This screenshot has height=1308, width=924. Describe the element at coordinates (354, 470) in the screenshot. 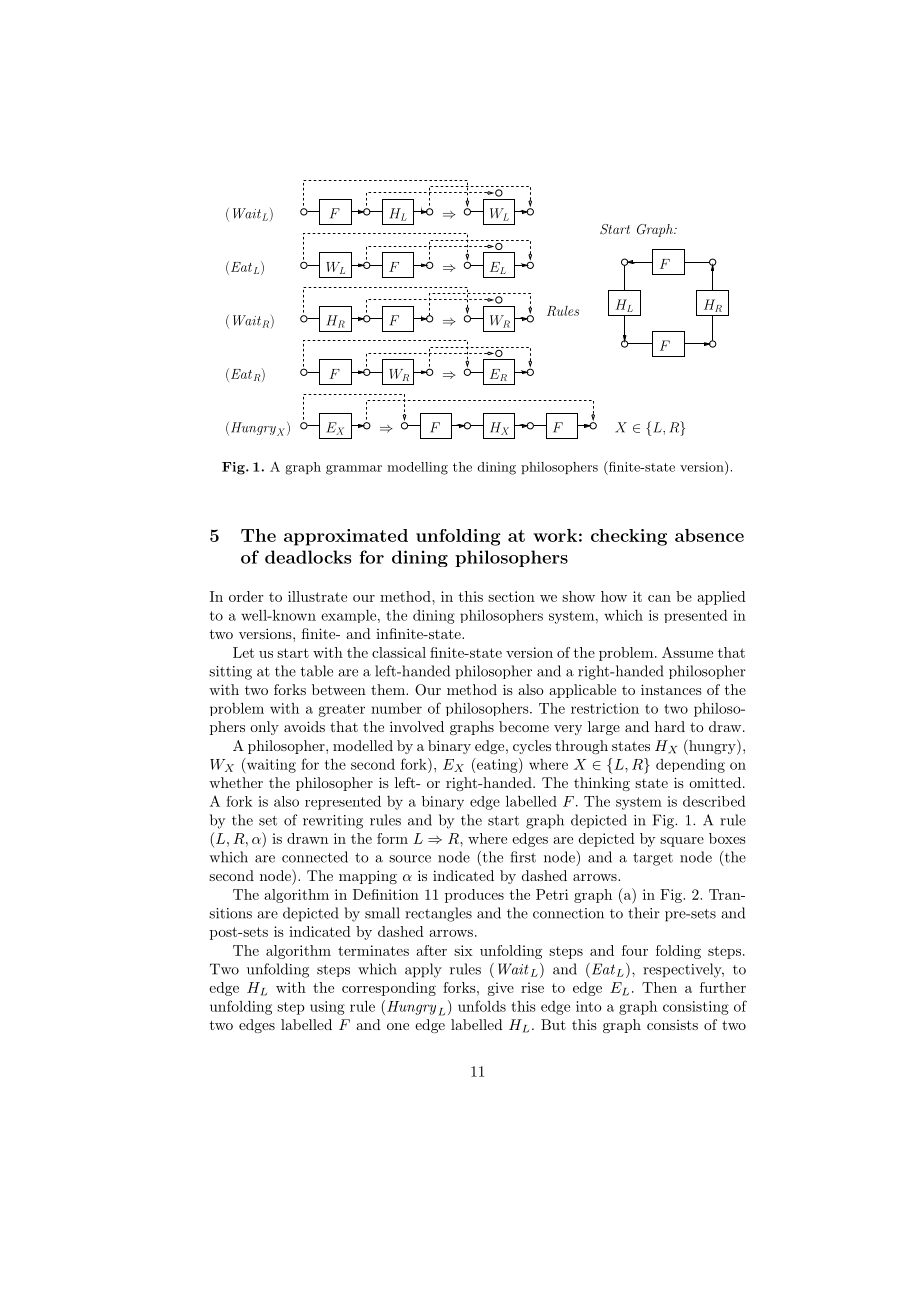

I see `grammar` at that location.
